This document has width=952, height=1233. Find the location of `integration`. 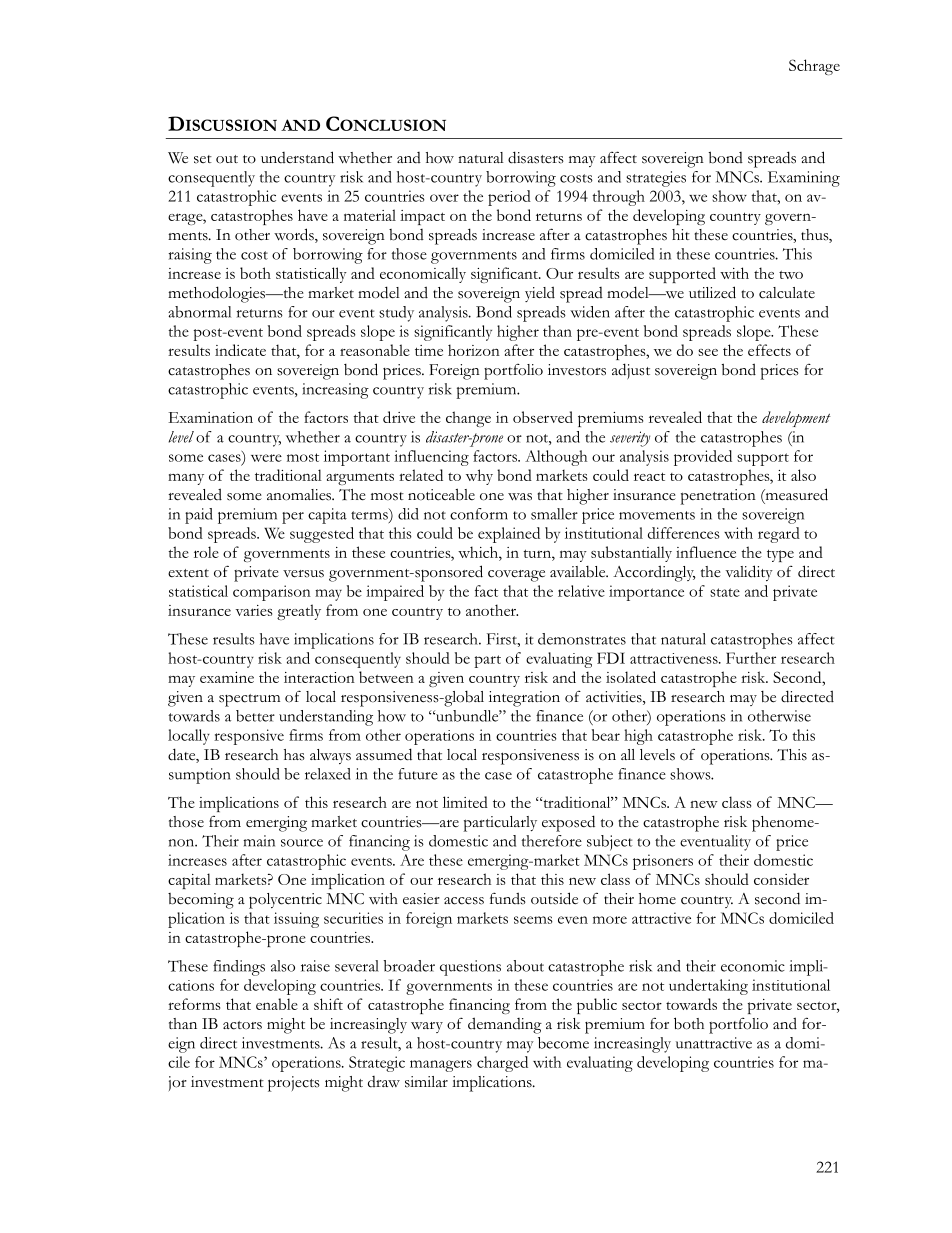

integration is located at coordinates (524, 699).
